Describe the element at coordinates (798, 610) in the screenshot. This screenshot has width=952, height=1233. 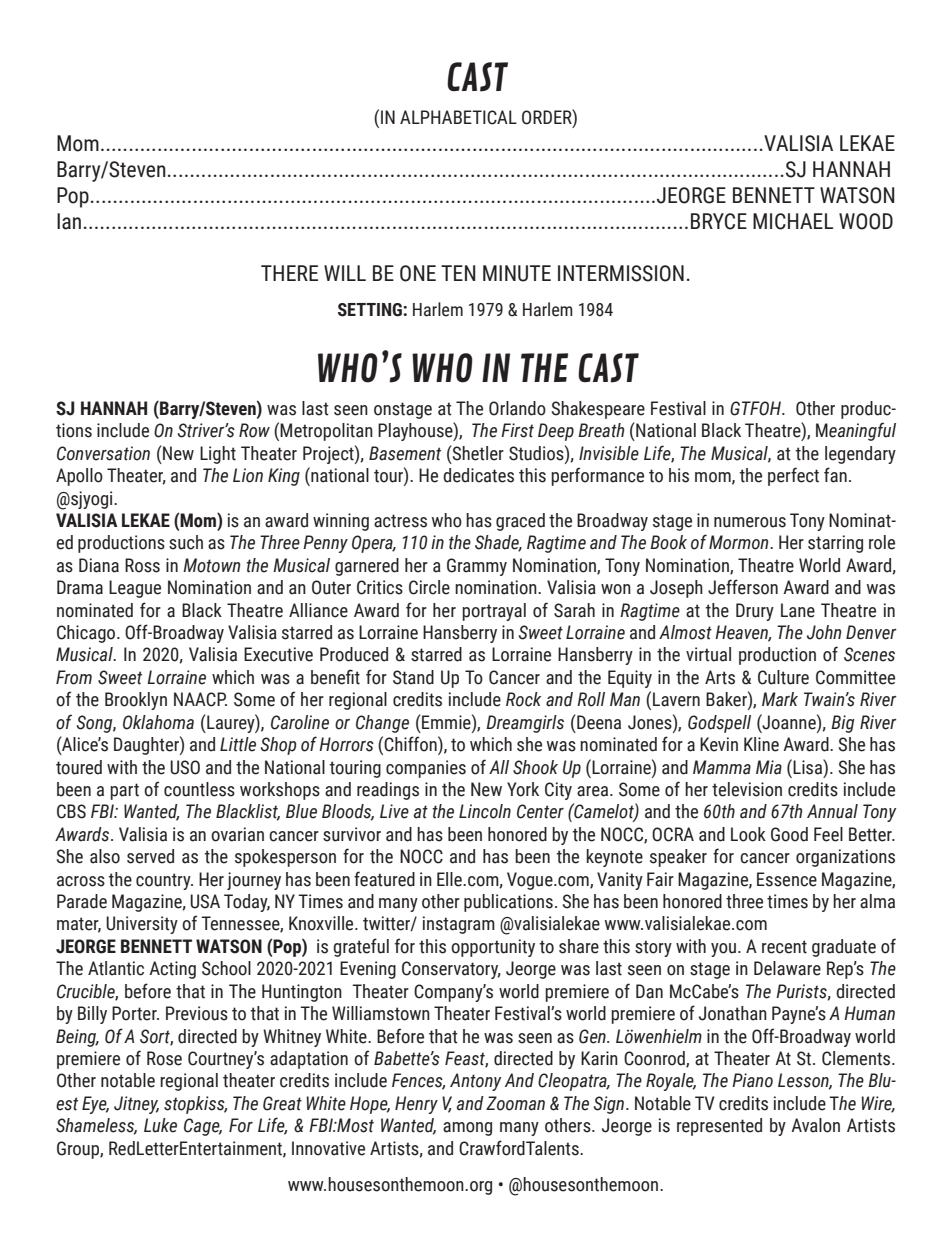
I see `Lane` at that location.
